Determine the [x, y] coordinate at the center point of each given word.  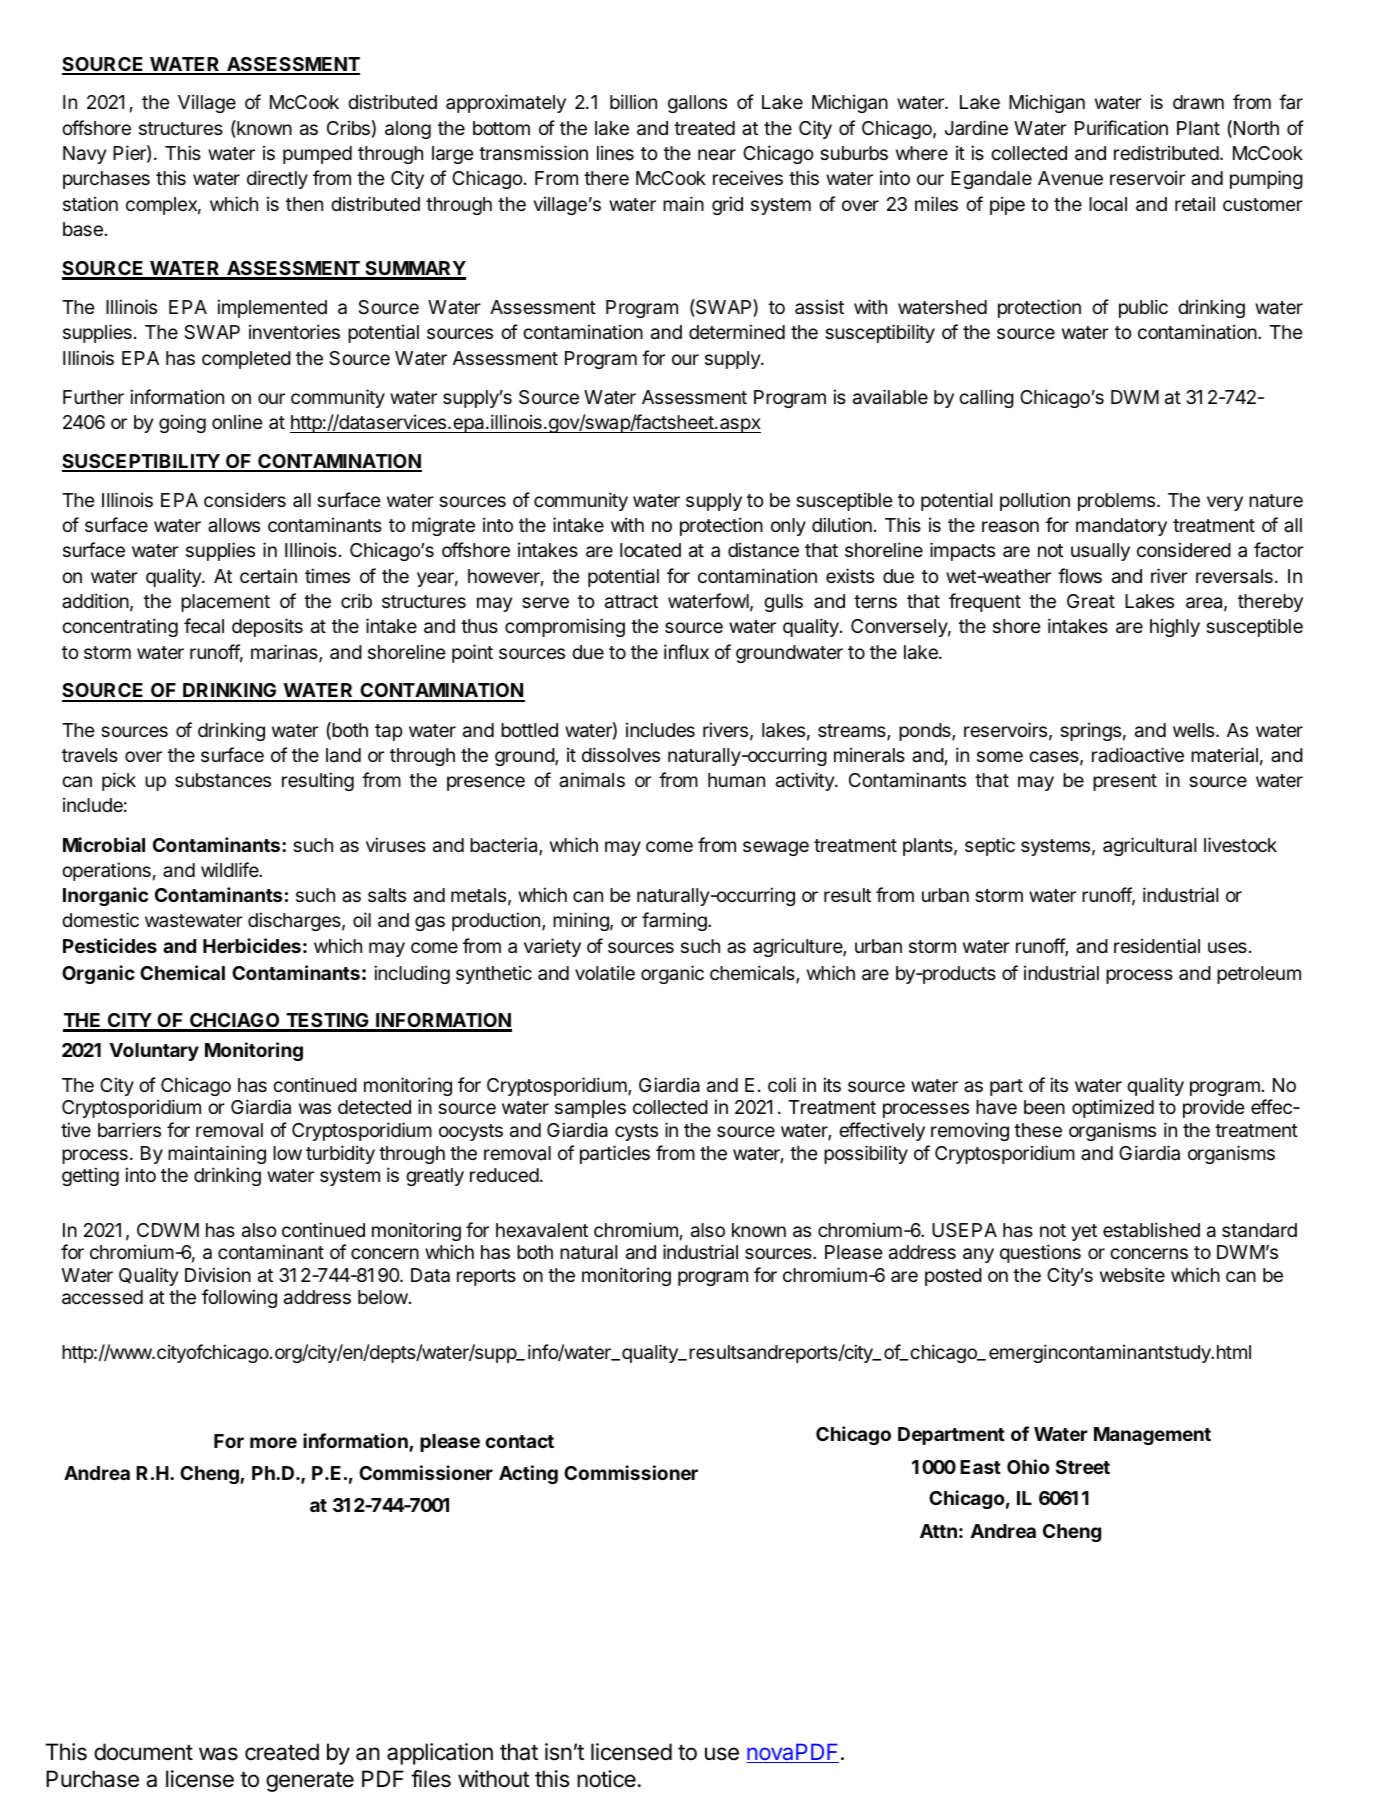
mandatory [1121, 527]
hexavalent [542, 1230]
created [282, 1752]
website [1132, 1274]
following [239, 1298]
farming [675, 921]
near [717, 155]
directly [277, 179]
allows [234, 525]
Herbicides [252, 945]
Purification [1121, 128]
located [650, 550]
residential [1157, 945]
